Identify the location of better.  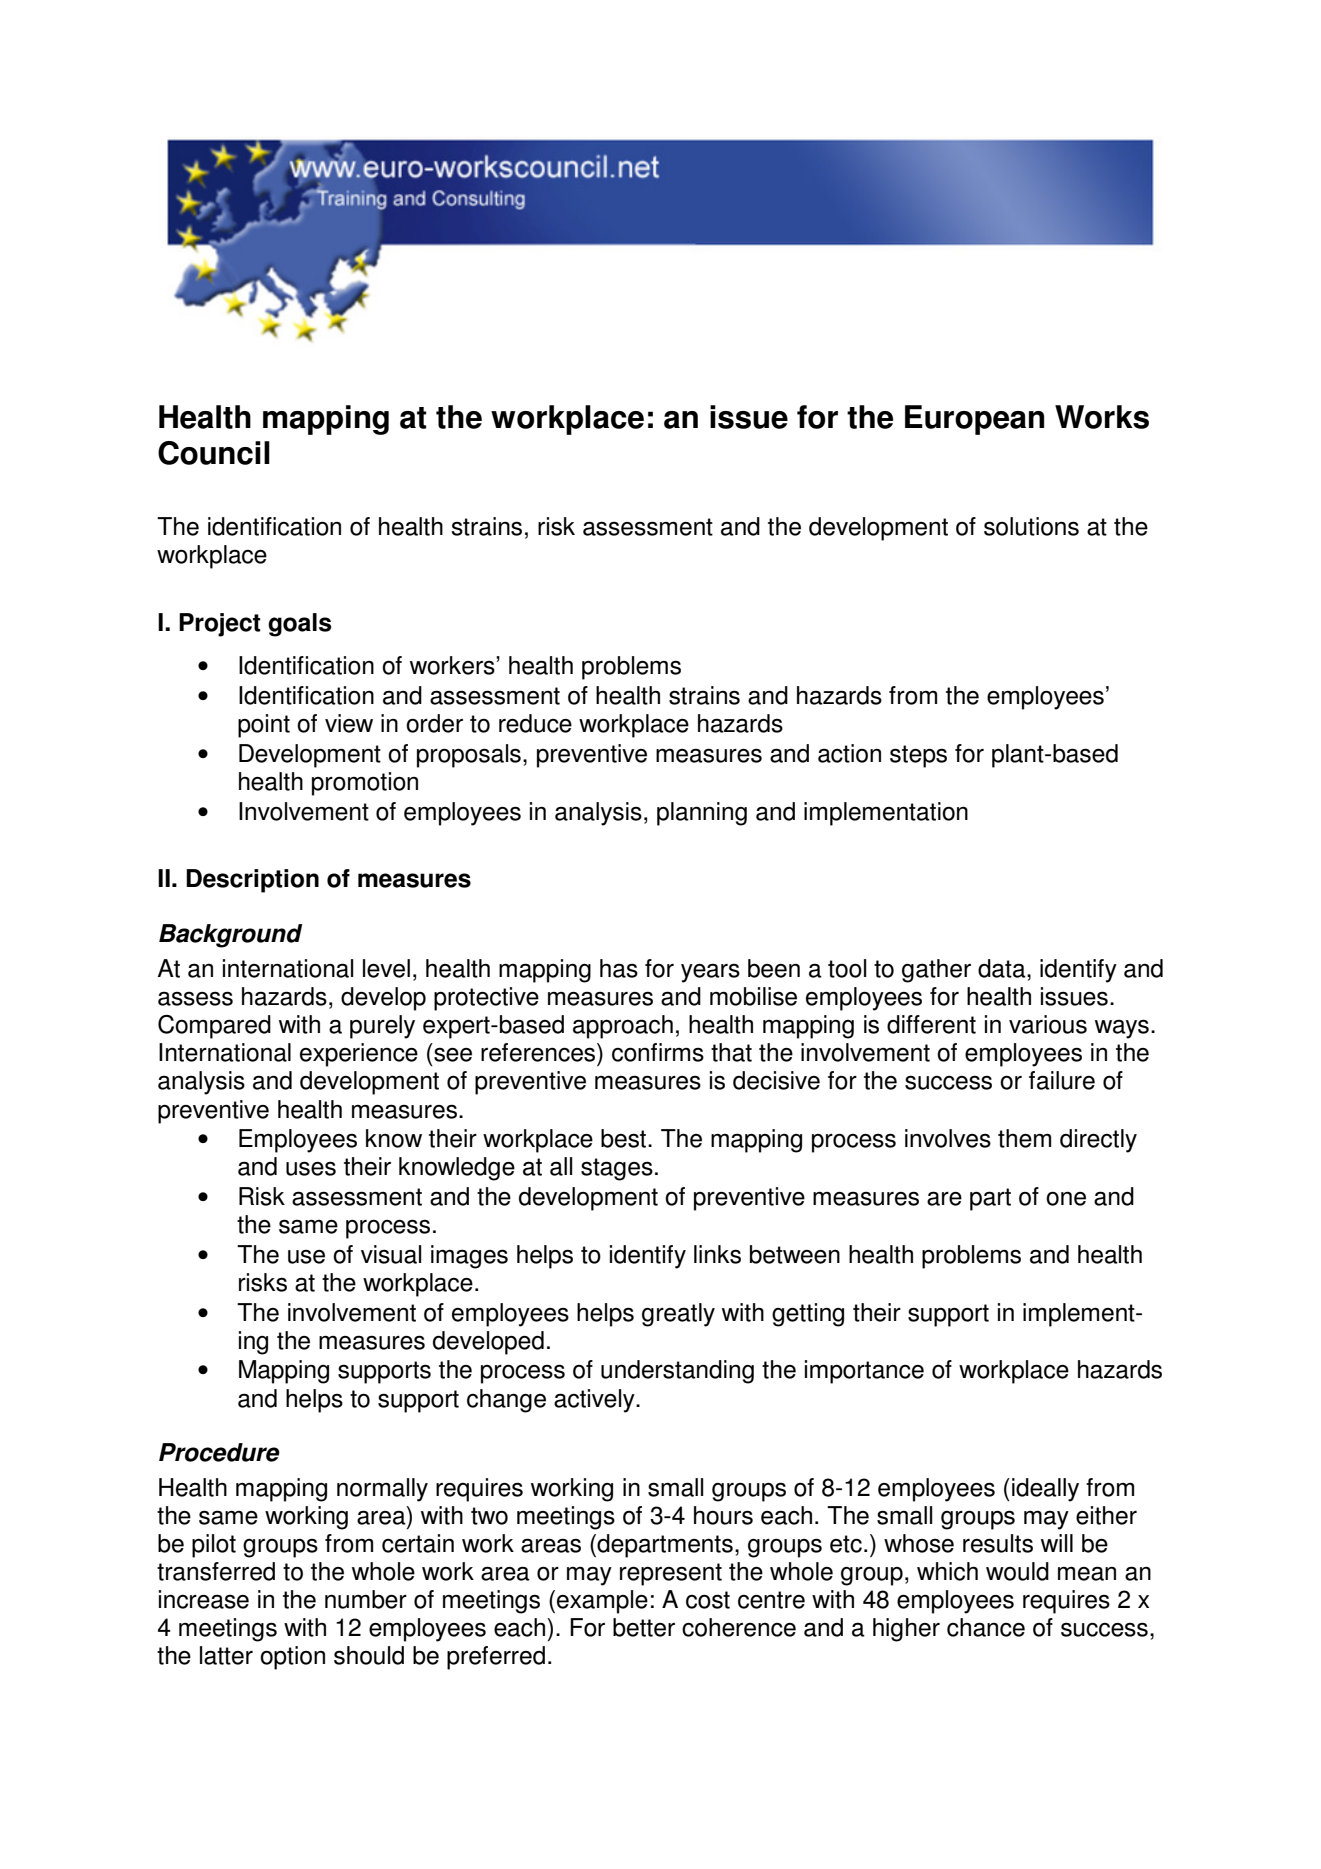
(644, 1627).
